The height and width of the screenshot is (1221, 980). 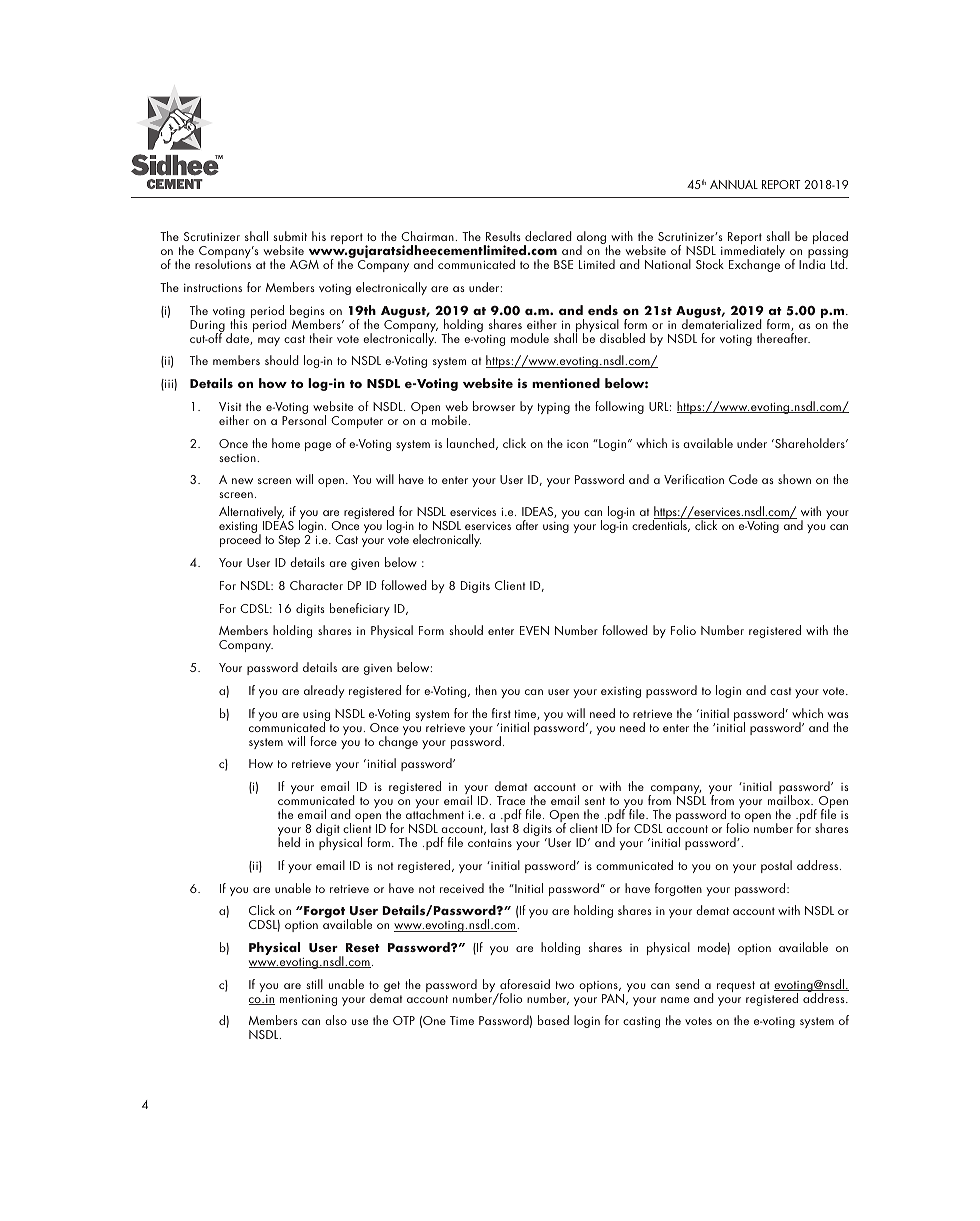 What do you see at coordinates (289, 841) in the screenshot?
I see `held` at bounding box center [289, 841].
